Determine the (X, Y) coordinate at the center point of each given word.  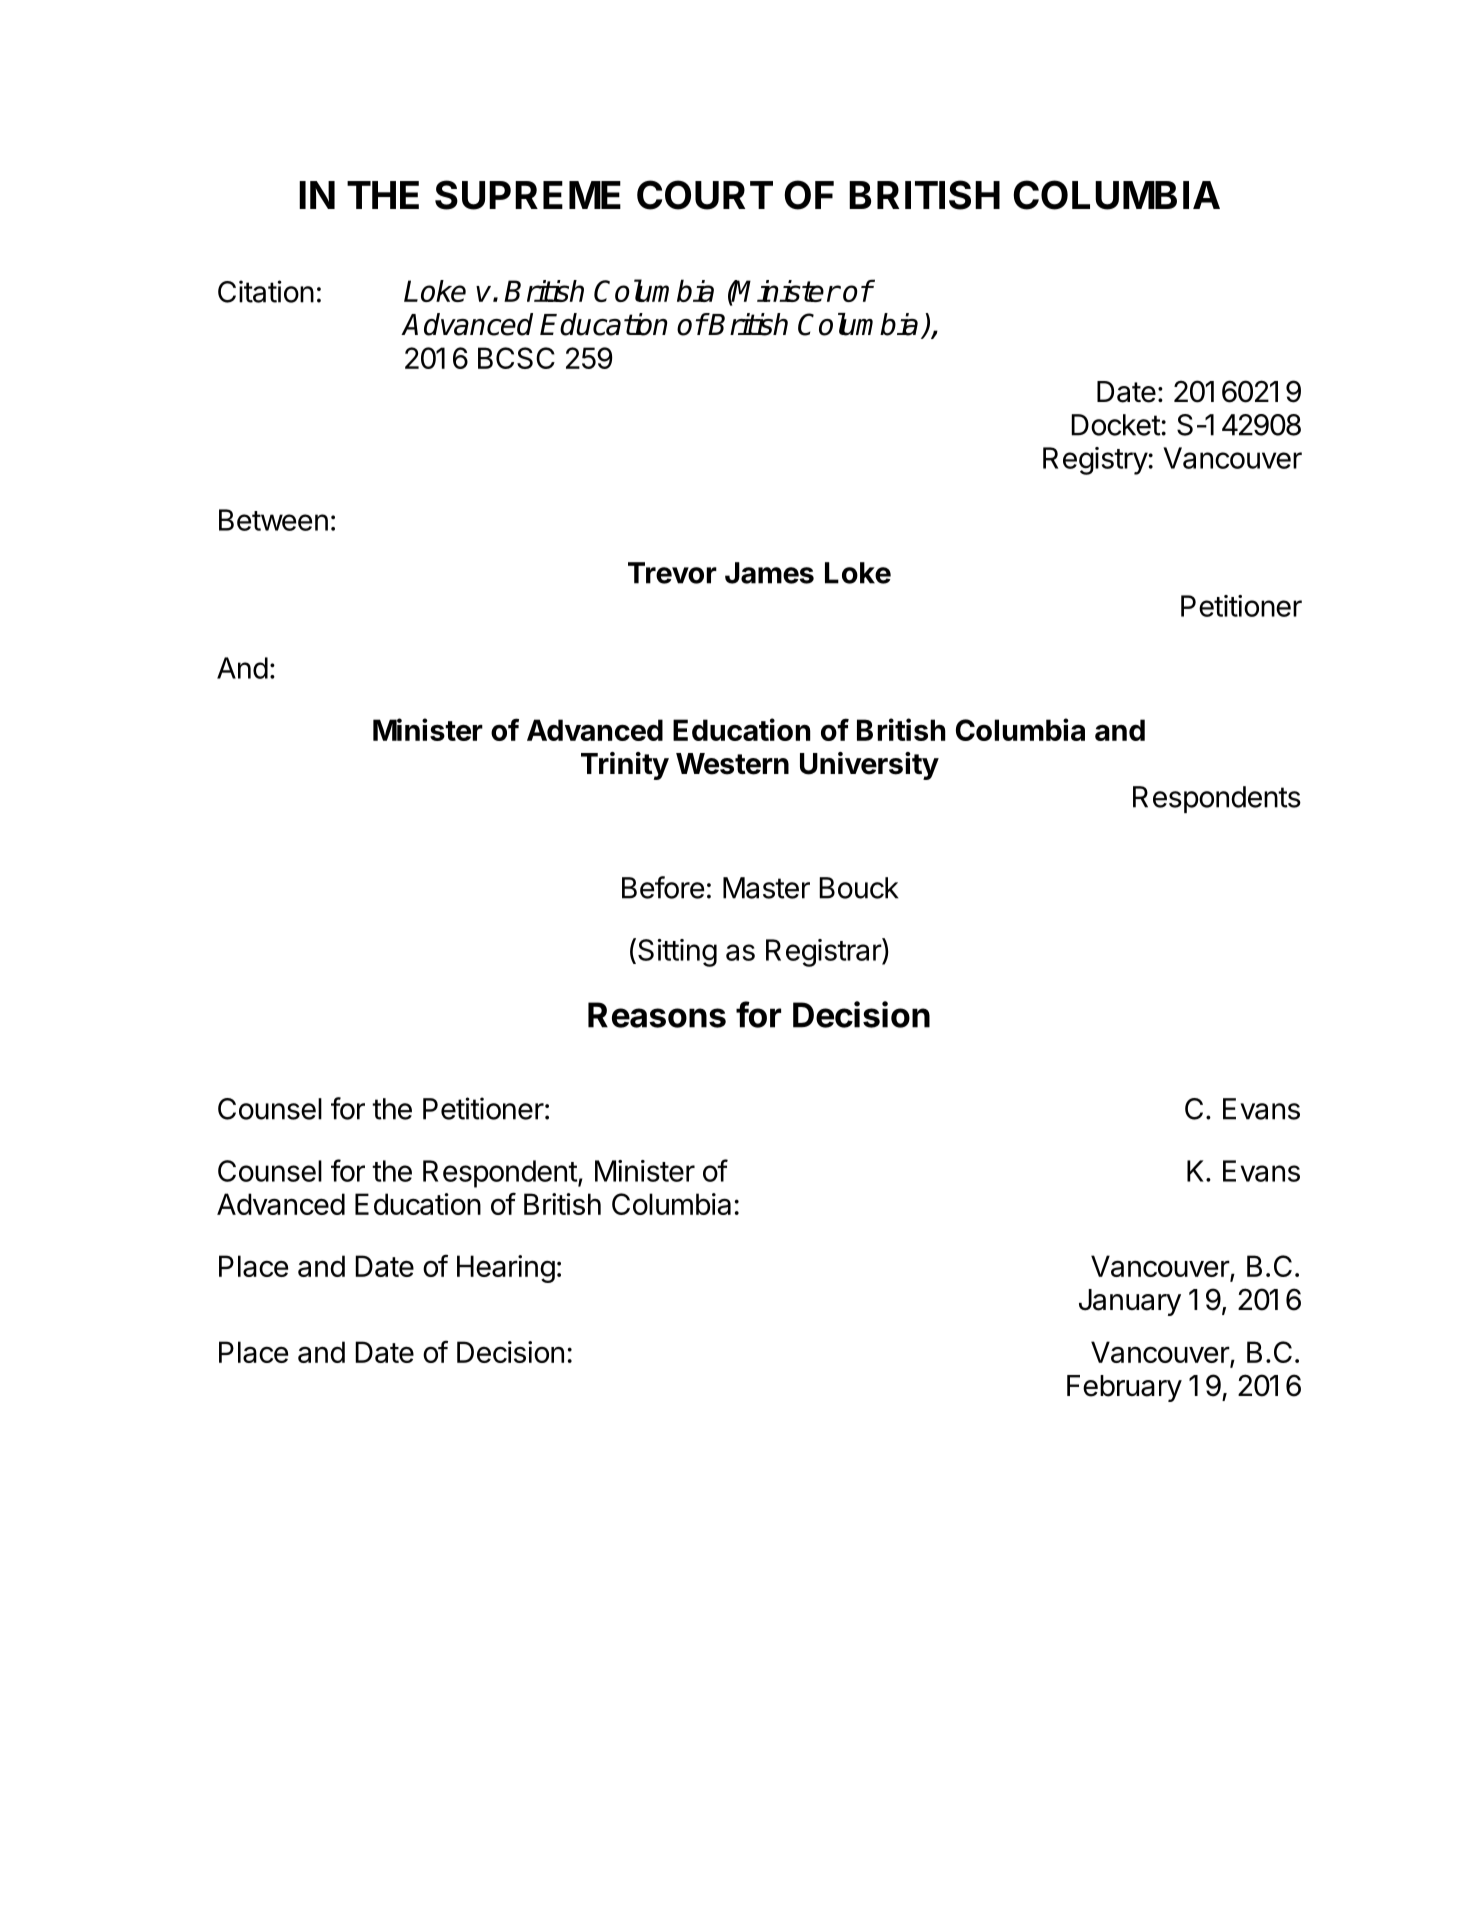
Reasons (657, 1015)
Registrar (824, 952)
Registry (1095, 461)
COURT (705, 195)
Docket (1116, 425)
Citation (266, 291)
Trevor (672, 573)
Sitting (677, 953)
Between (273, 520)
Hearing (506, 1269)
